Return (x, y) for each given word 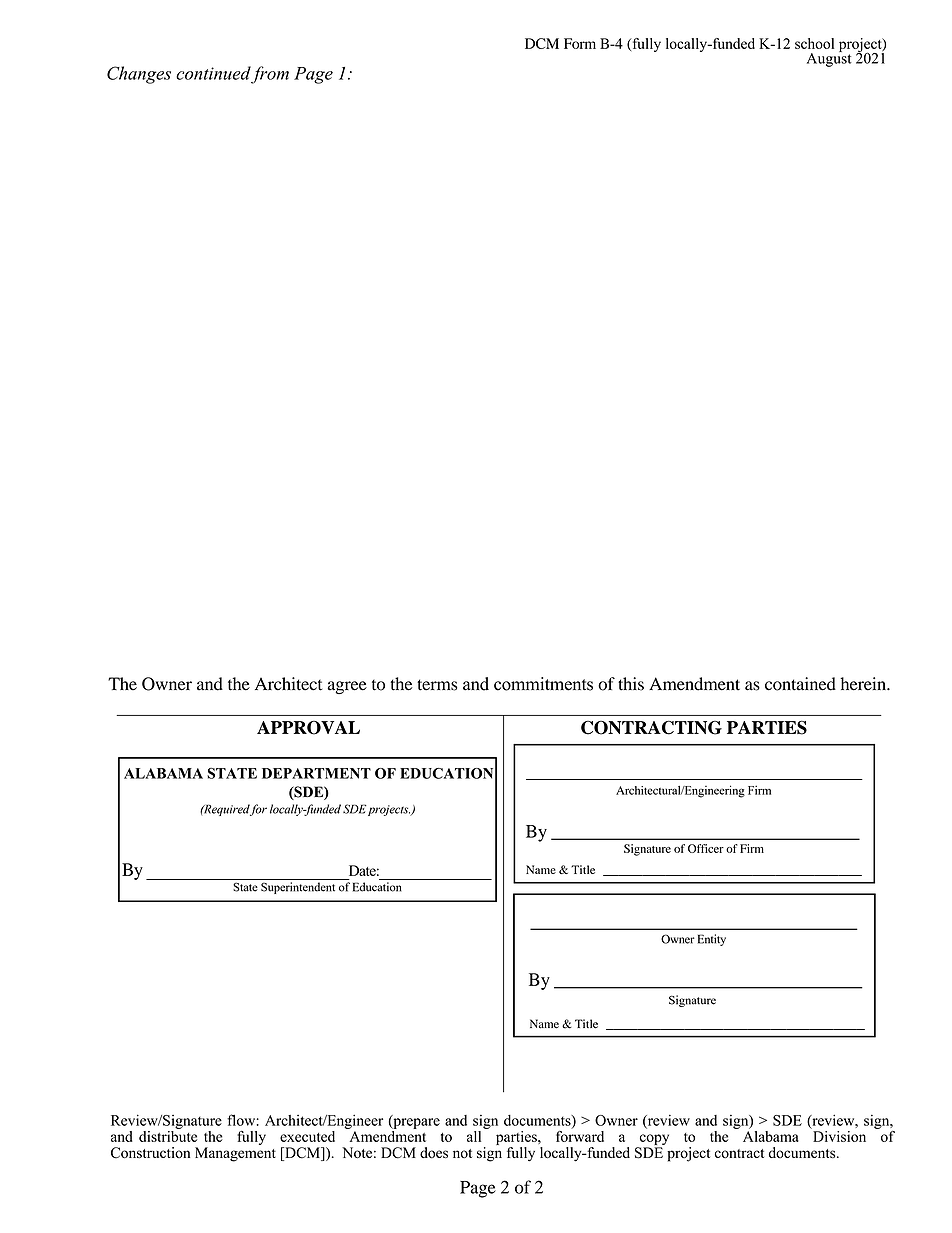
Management (235, 1154)
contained (800, 684)
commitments (543, 684)
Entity (712, 940)
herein (864, 684)
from (269, 75)
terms (437, 685)
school (814, 43)
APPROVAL (308, 728)
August (829, 58)
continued (213, 73)
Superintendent (298, 888)
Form (580, 43)
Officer (706, 848)
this (631, 684)
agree (347, 687)
